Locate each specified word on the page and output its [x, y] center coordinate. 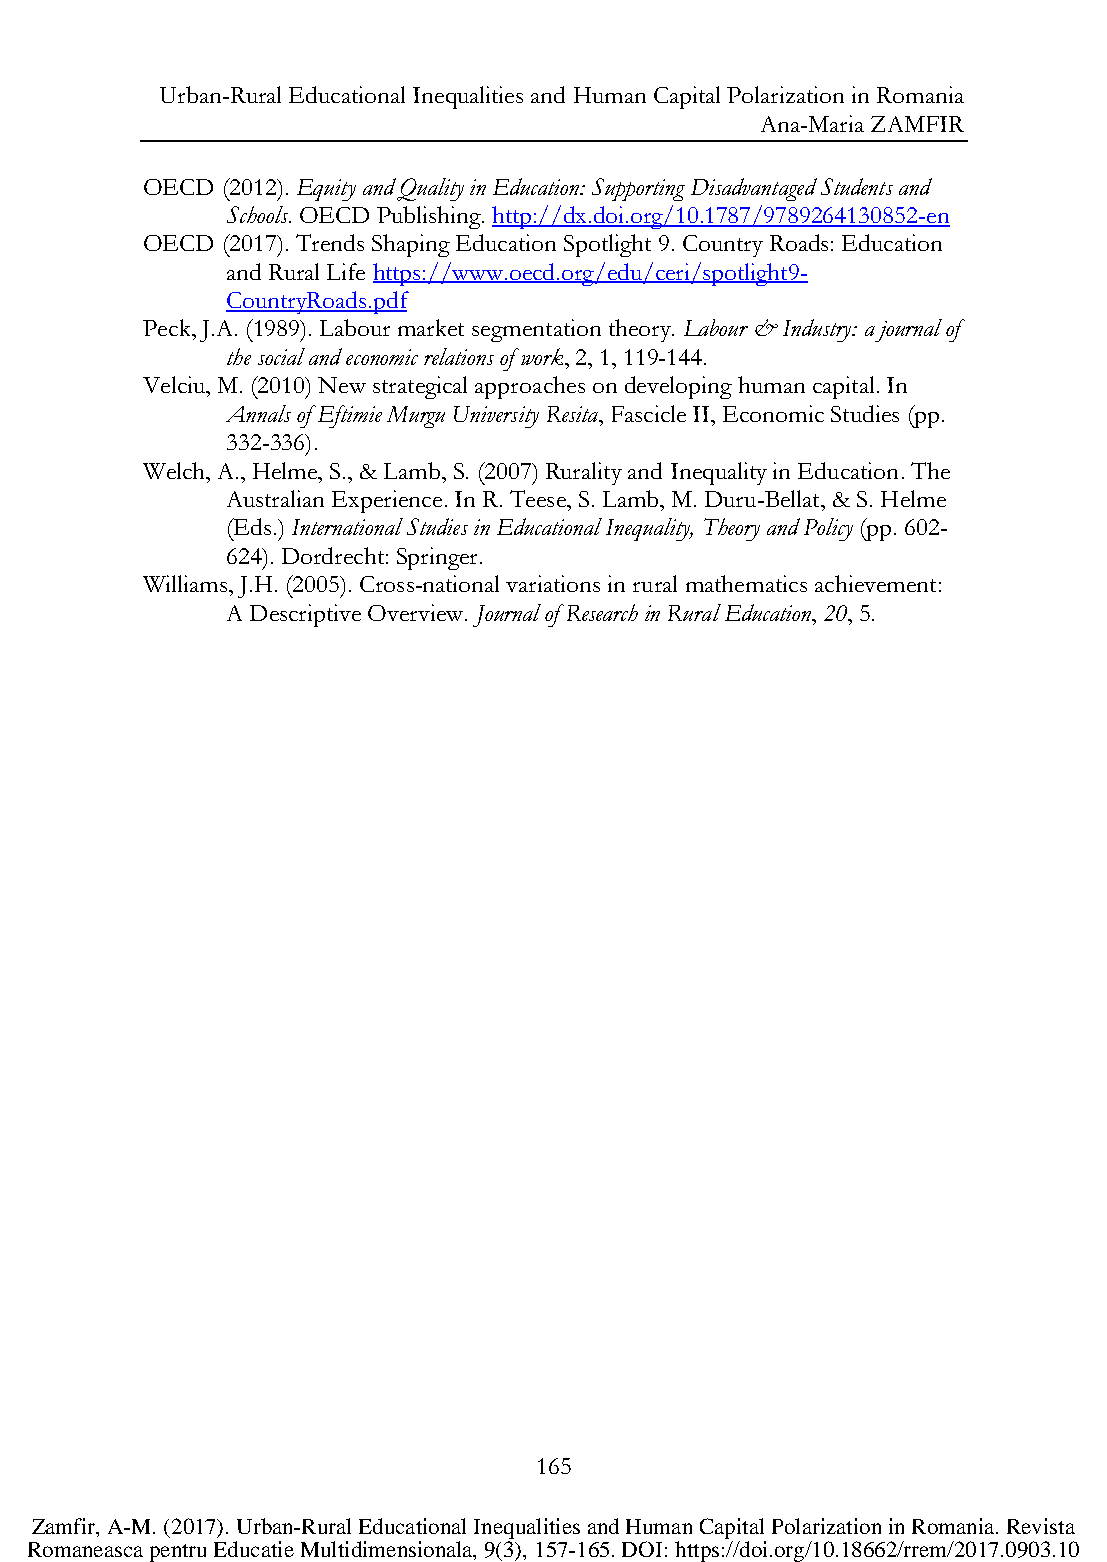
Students [857, 186]
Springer [439, 558]
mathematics [746, 583]
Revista [1041, 1526]
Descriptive [305, 615]
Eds [251, 526]
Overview [417, 612]
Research [600, 612]
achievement [875, 583]
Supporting [638, 189]
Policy [828, 529]
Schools [259, 214]
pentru [178, 1553]
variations [553, 583]
